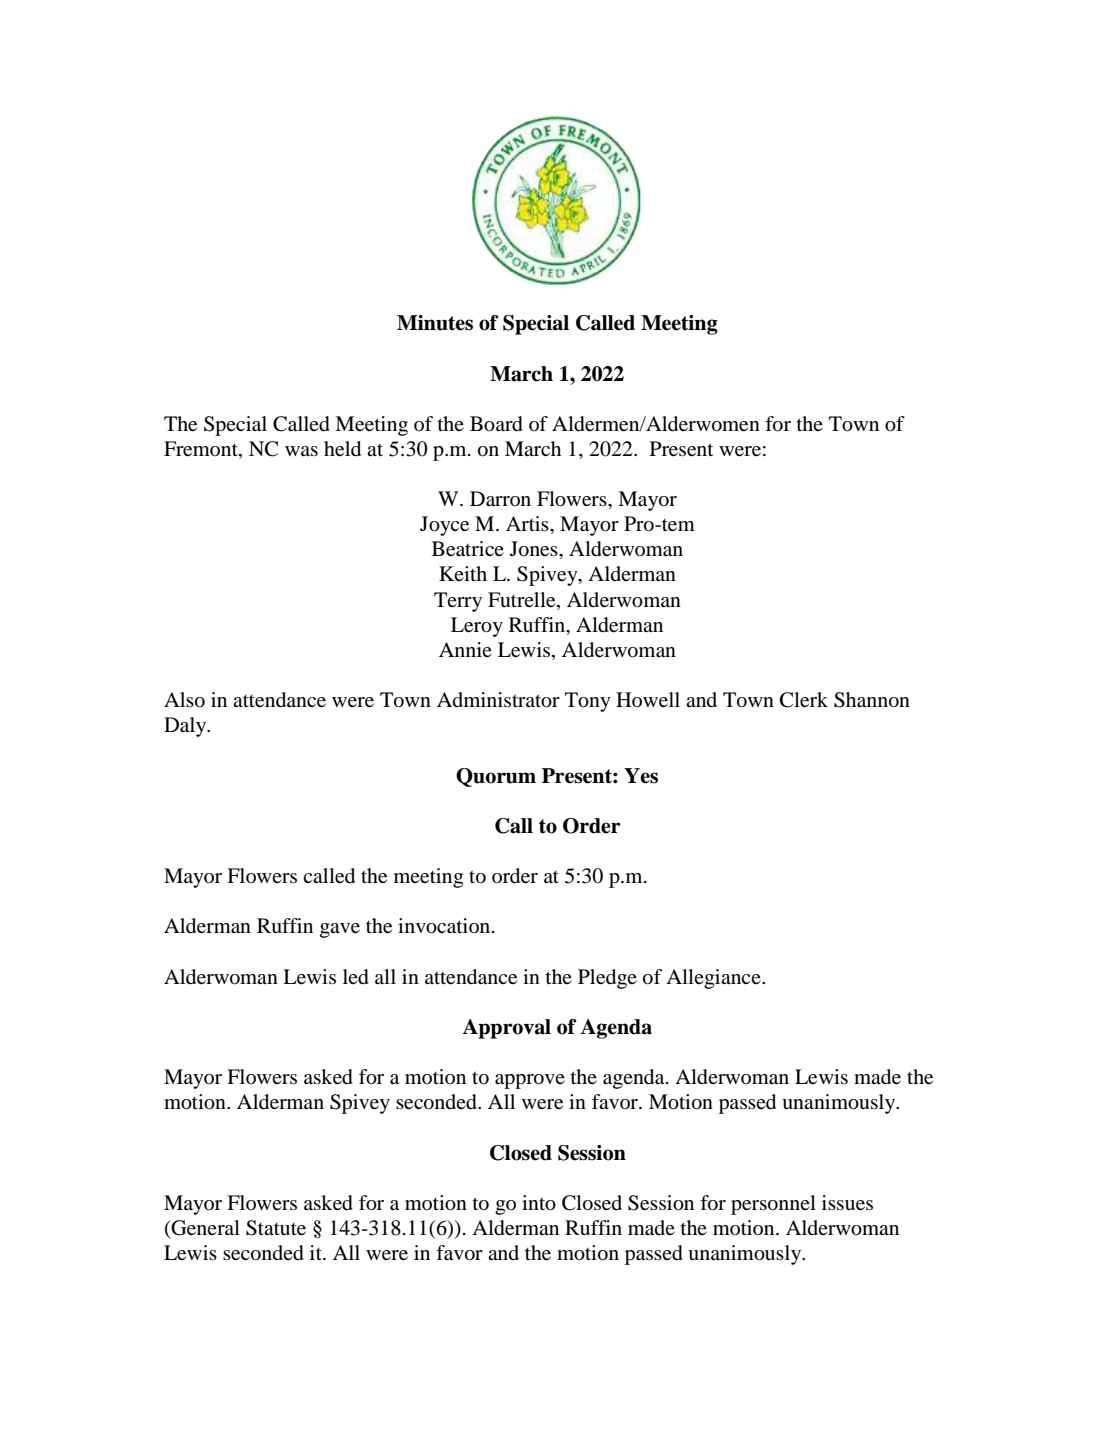 The height and width of the screenshot is (1443, 1115). What do you see at coordinates (714, 979) in the screenshot?
I see `Allegiance` at bounding box center [714, 979].
